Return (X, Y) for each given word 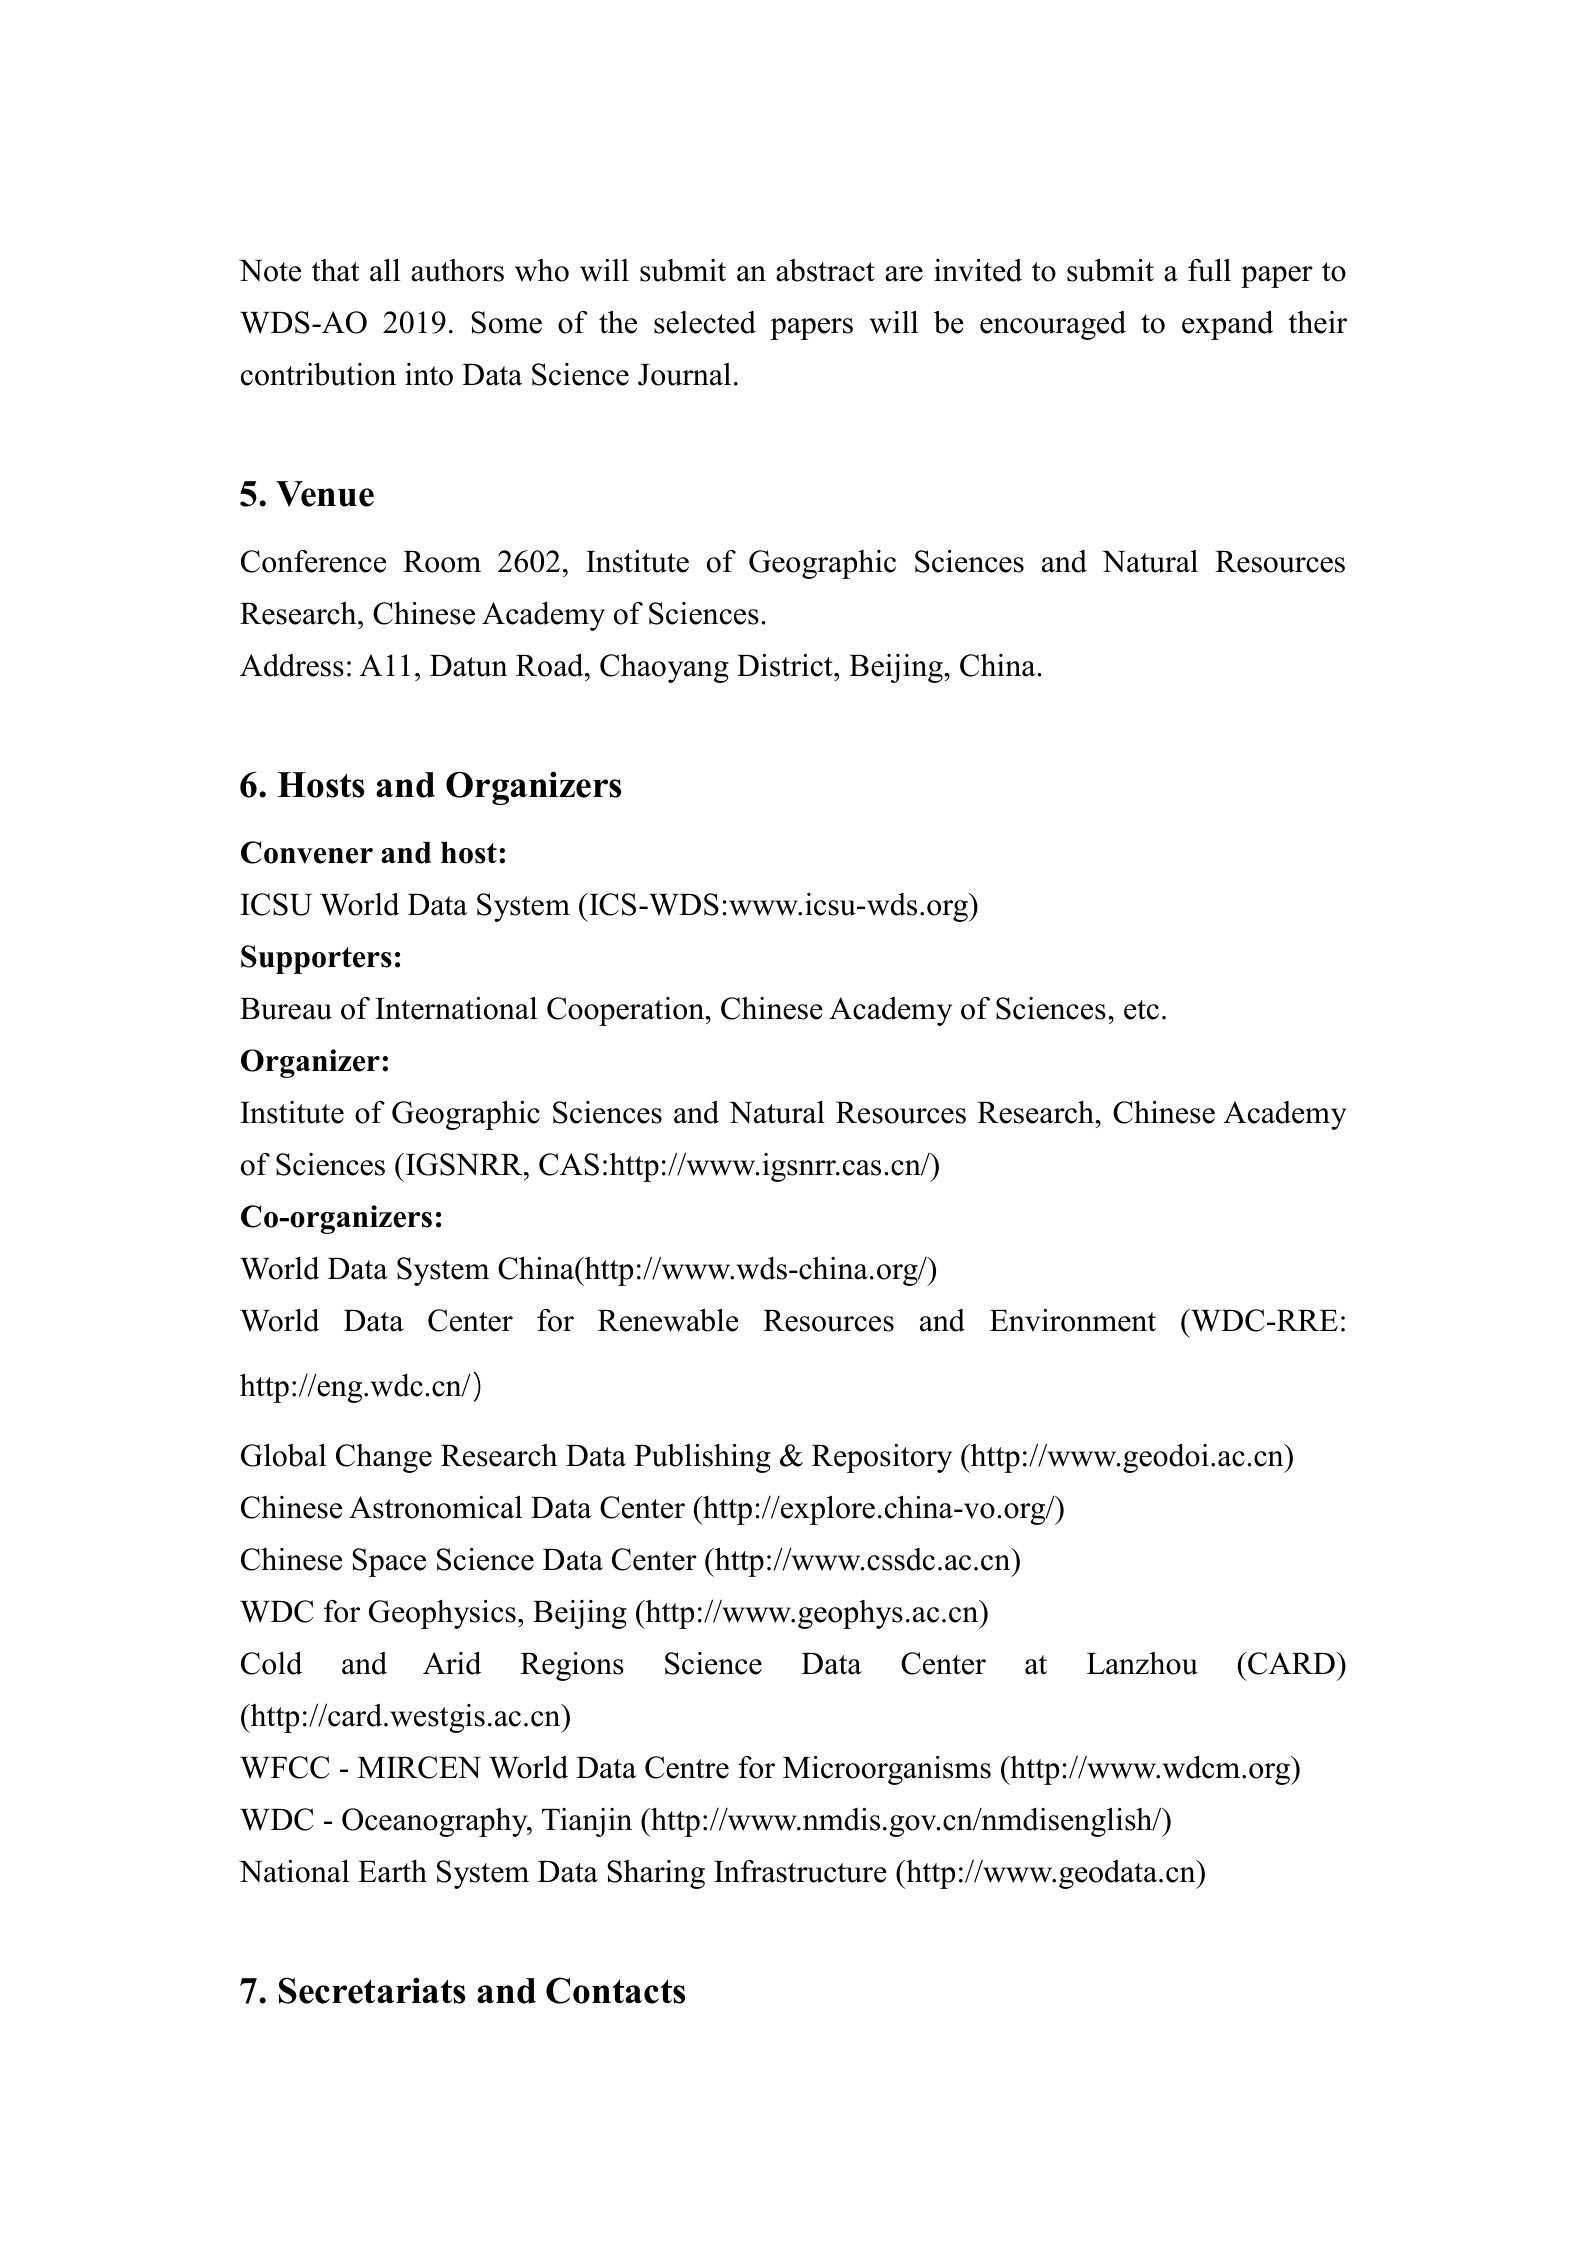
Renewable (668, 1320)
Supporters (316, 959)
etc (1141, 1010)
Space (389, 1562)
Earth (392, 1871)
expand (1227, 325)
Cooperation (627, 1011)
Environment (1073, 1320)
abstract (825, 270)
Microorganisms (887, 1770)
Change (384, 1458)
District (786, 665)
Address (292, 665)
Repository (882, 1458)
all (385, 270)
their (1317, 322)
